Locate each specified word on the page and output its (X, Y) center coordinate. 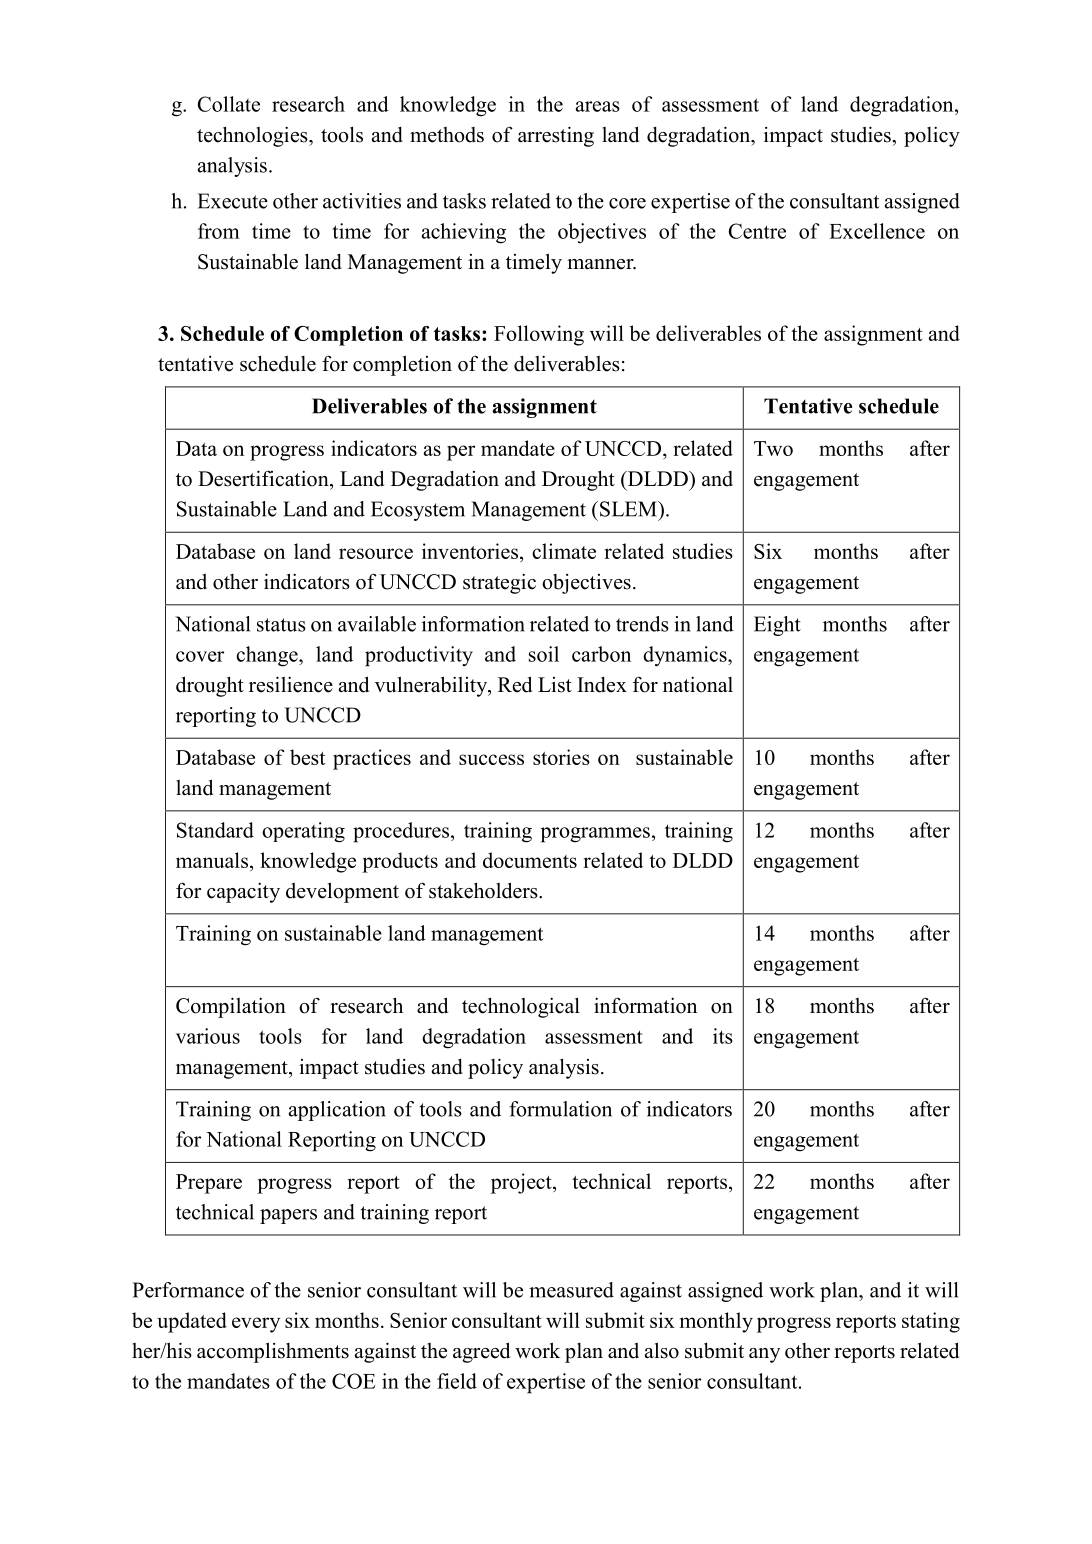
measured (571, 1290)
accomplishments (273, 1352)
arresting (556, 136)
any (764, 1355)
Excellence (877, 231)
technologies (253, 136)
